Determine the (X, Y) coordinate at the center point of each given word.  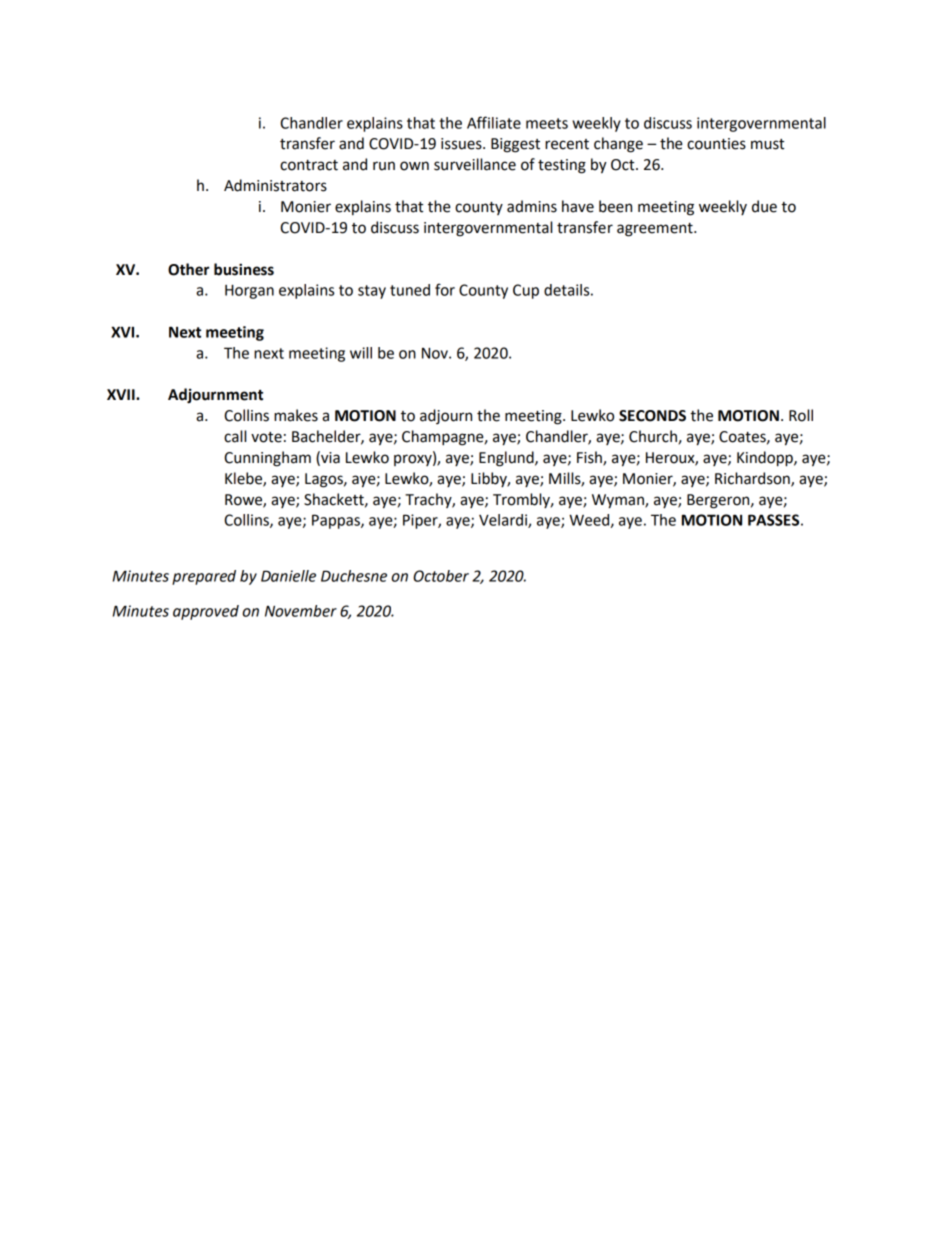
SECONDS (652, 416)
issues (462, 144)
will (361, 353)
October (441, 576)
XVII (122, 394)
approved (206, 612)
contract (309, 165)
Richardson (753, 479)
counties (716, 144)
